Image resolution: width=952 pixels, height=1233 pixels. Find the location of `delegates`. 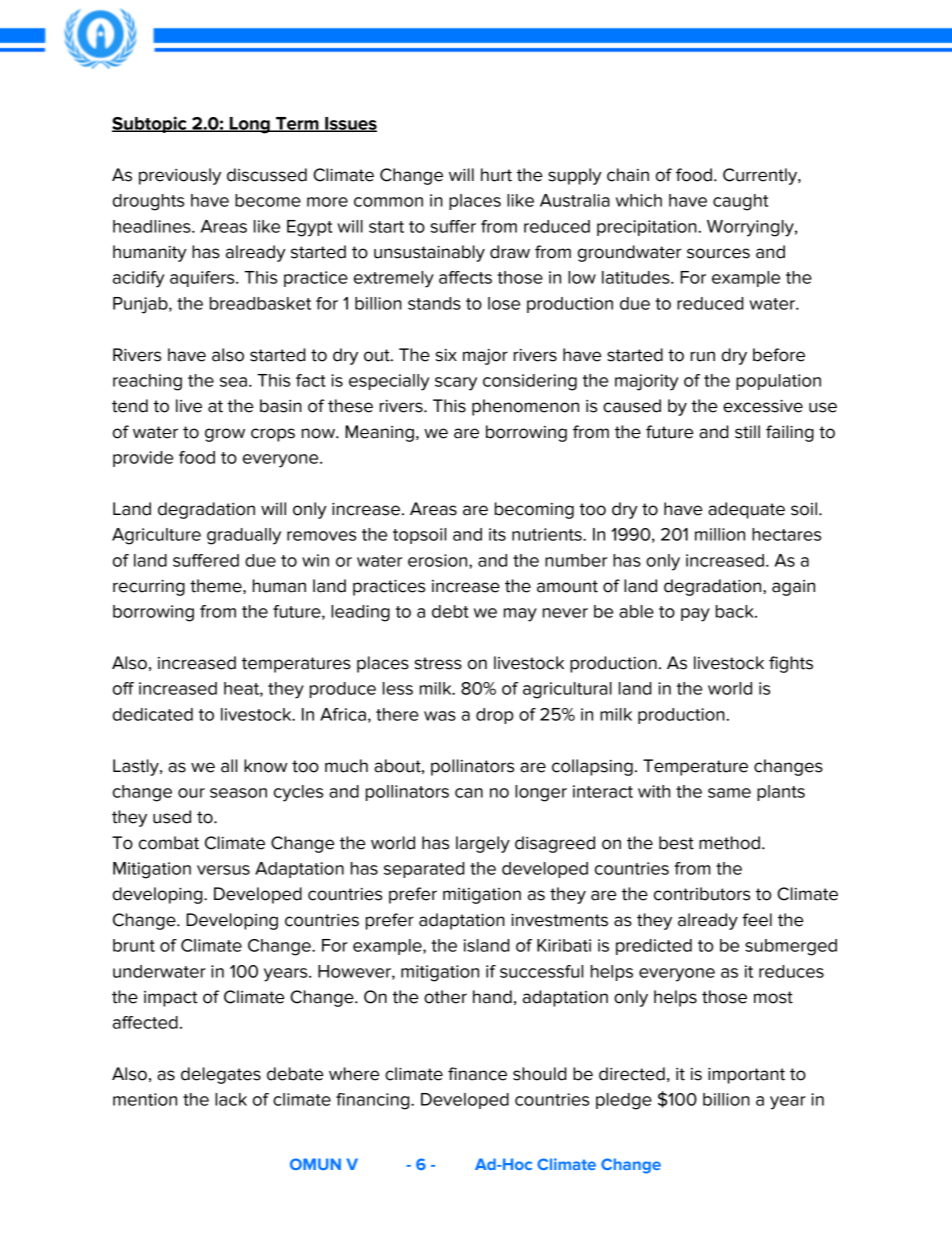

delegates is located at coordinates (221, 1075).
